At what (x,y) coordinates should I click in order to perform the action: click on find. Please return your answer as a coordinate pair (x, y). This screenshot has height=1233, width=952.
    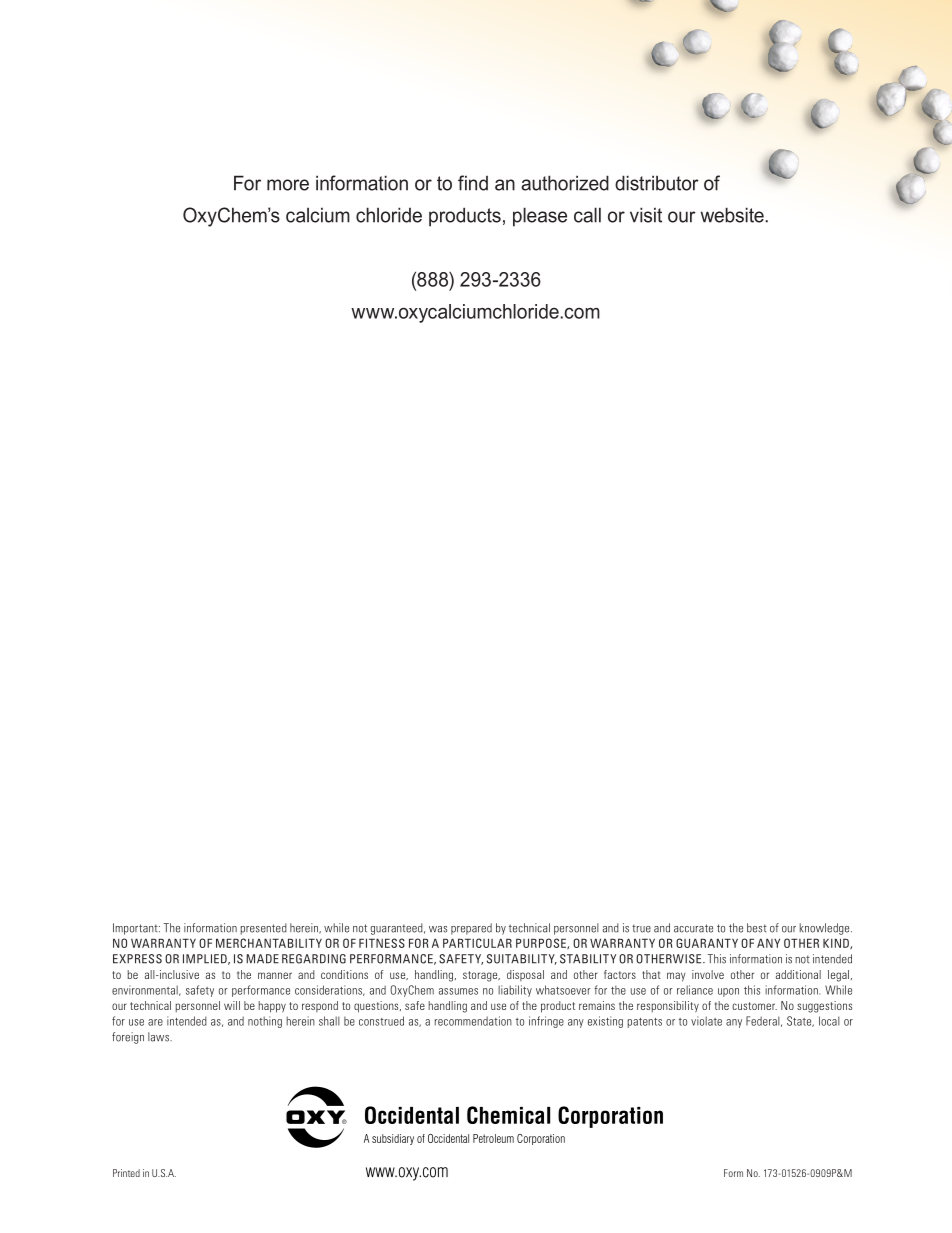
    Looking at the image, I should click on (473, 183).
